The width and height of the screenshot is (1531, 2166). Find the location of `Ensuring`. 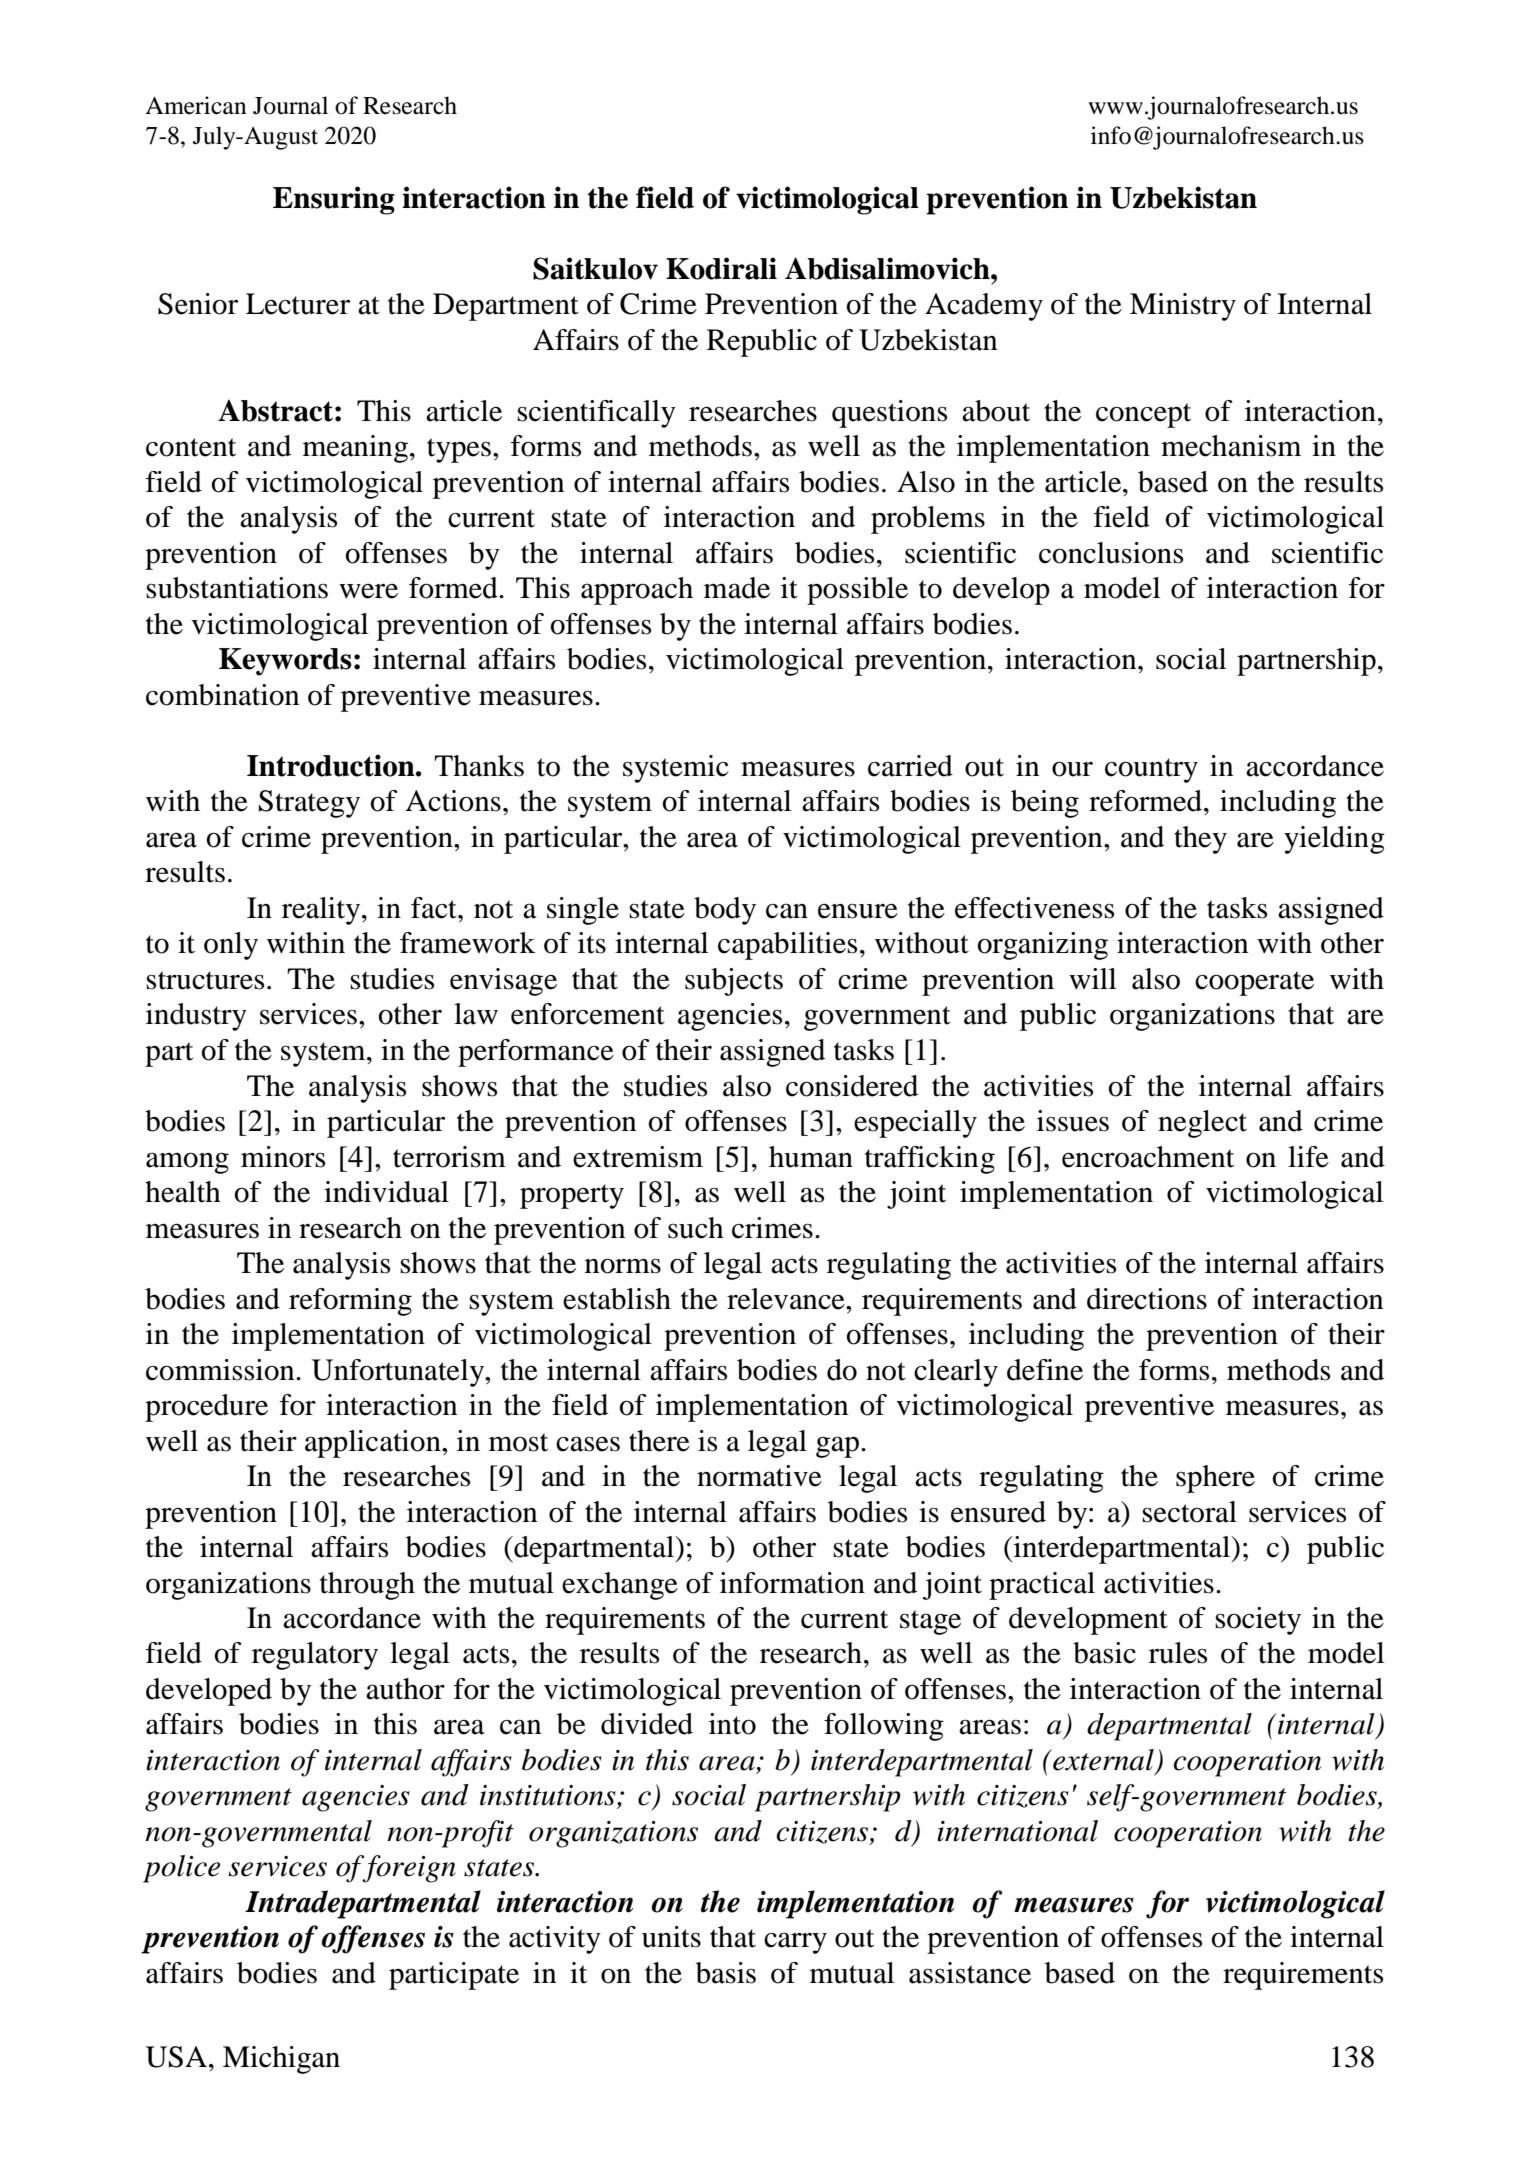

Ensuring is located at coordinates (334, 200).
